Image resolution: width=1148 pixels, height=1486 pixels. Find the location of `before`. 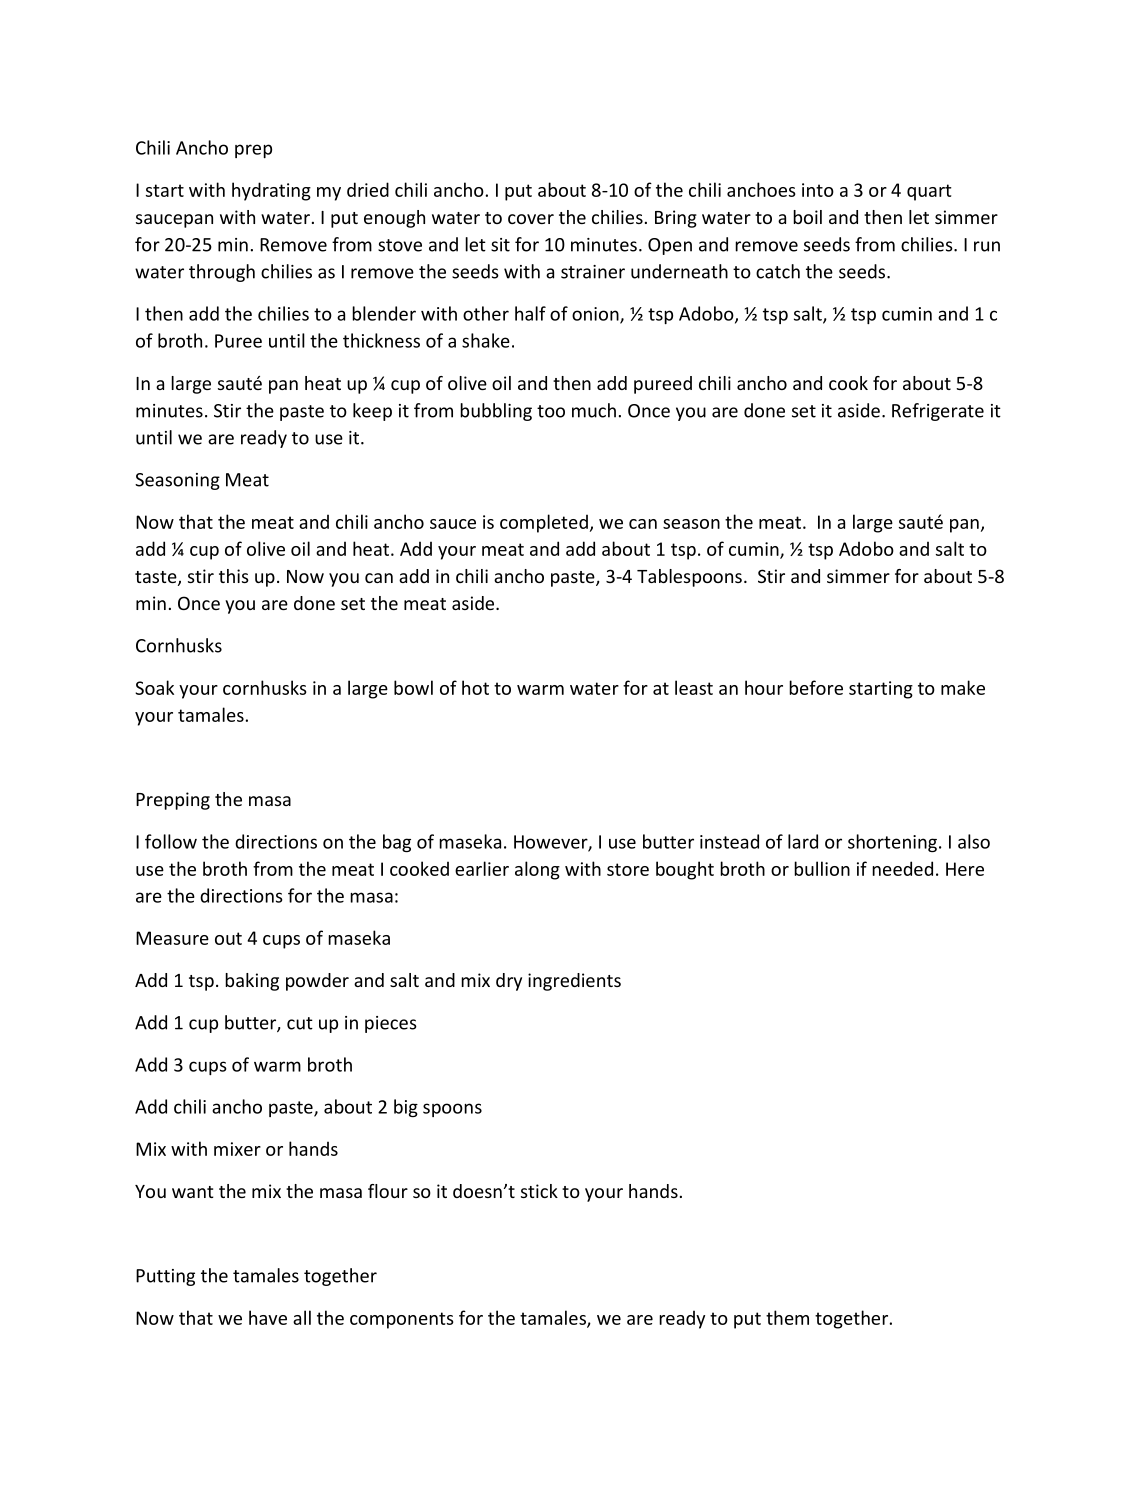

before is located at coordinates (816, 687).
